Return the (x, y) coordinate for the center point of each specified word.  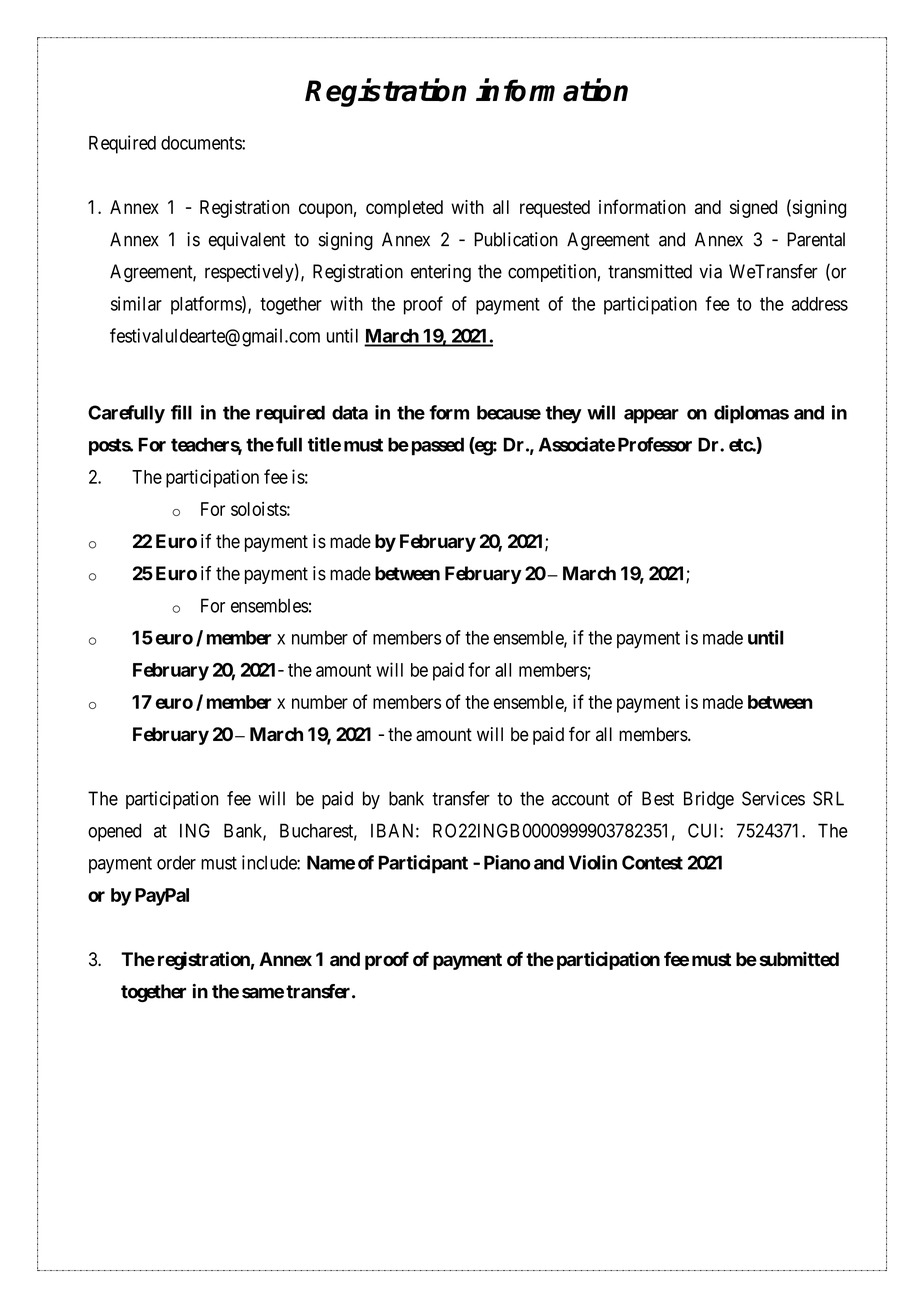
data (350, 412)
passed (438, 446)
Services (773, 798)
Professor (655, 444)
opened (114, 832)
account (580, 799)
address (820, 304)
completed (404, 209)
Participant (423, 864)
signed (753, 209)
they (564, 414)
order (176, 862)
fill (181, 412)
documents (202, 143)
